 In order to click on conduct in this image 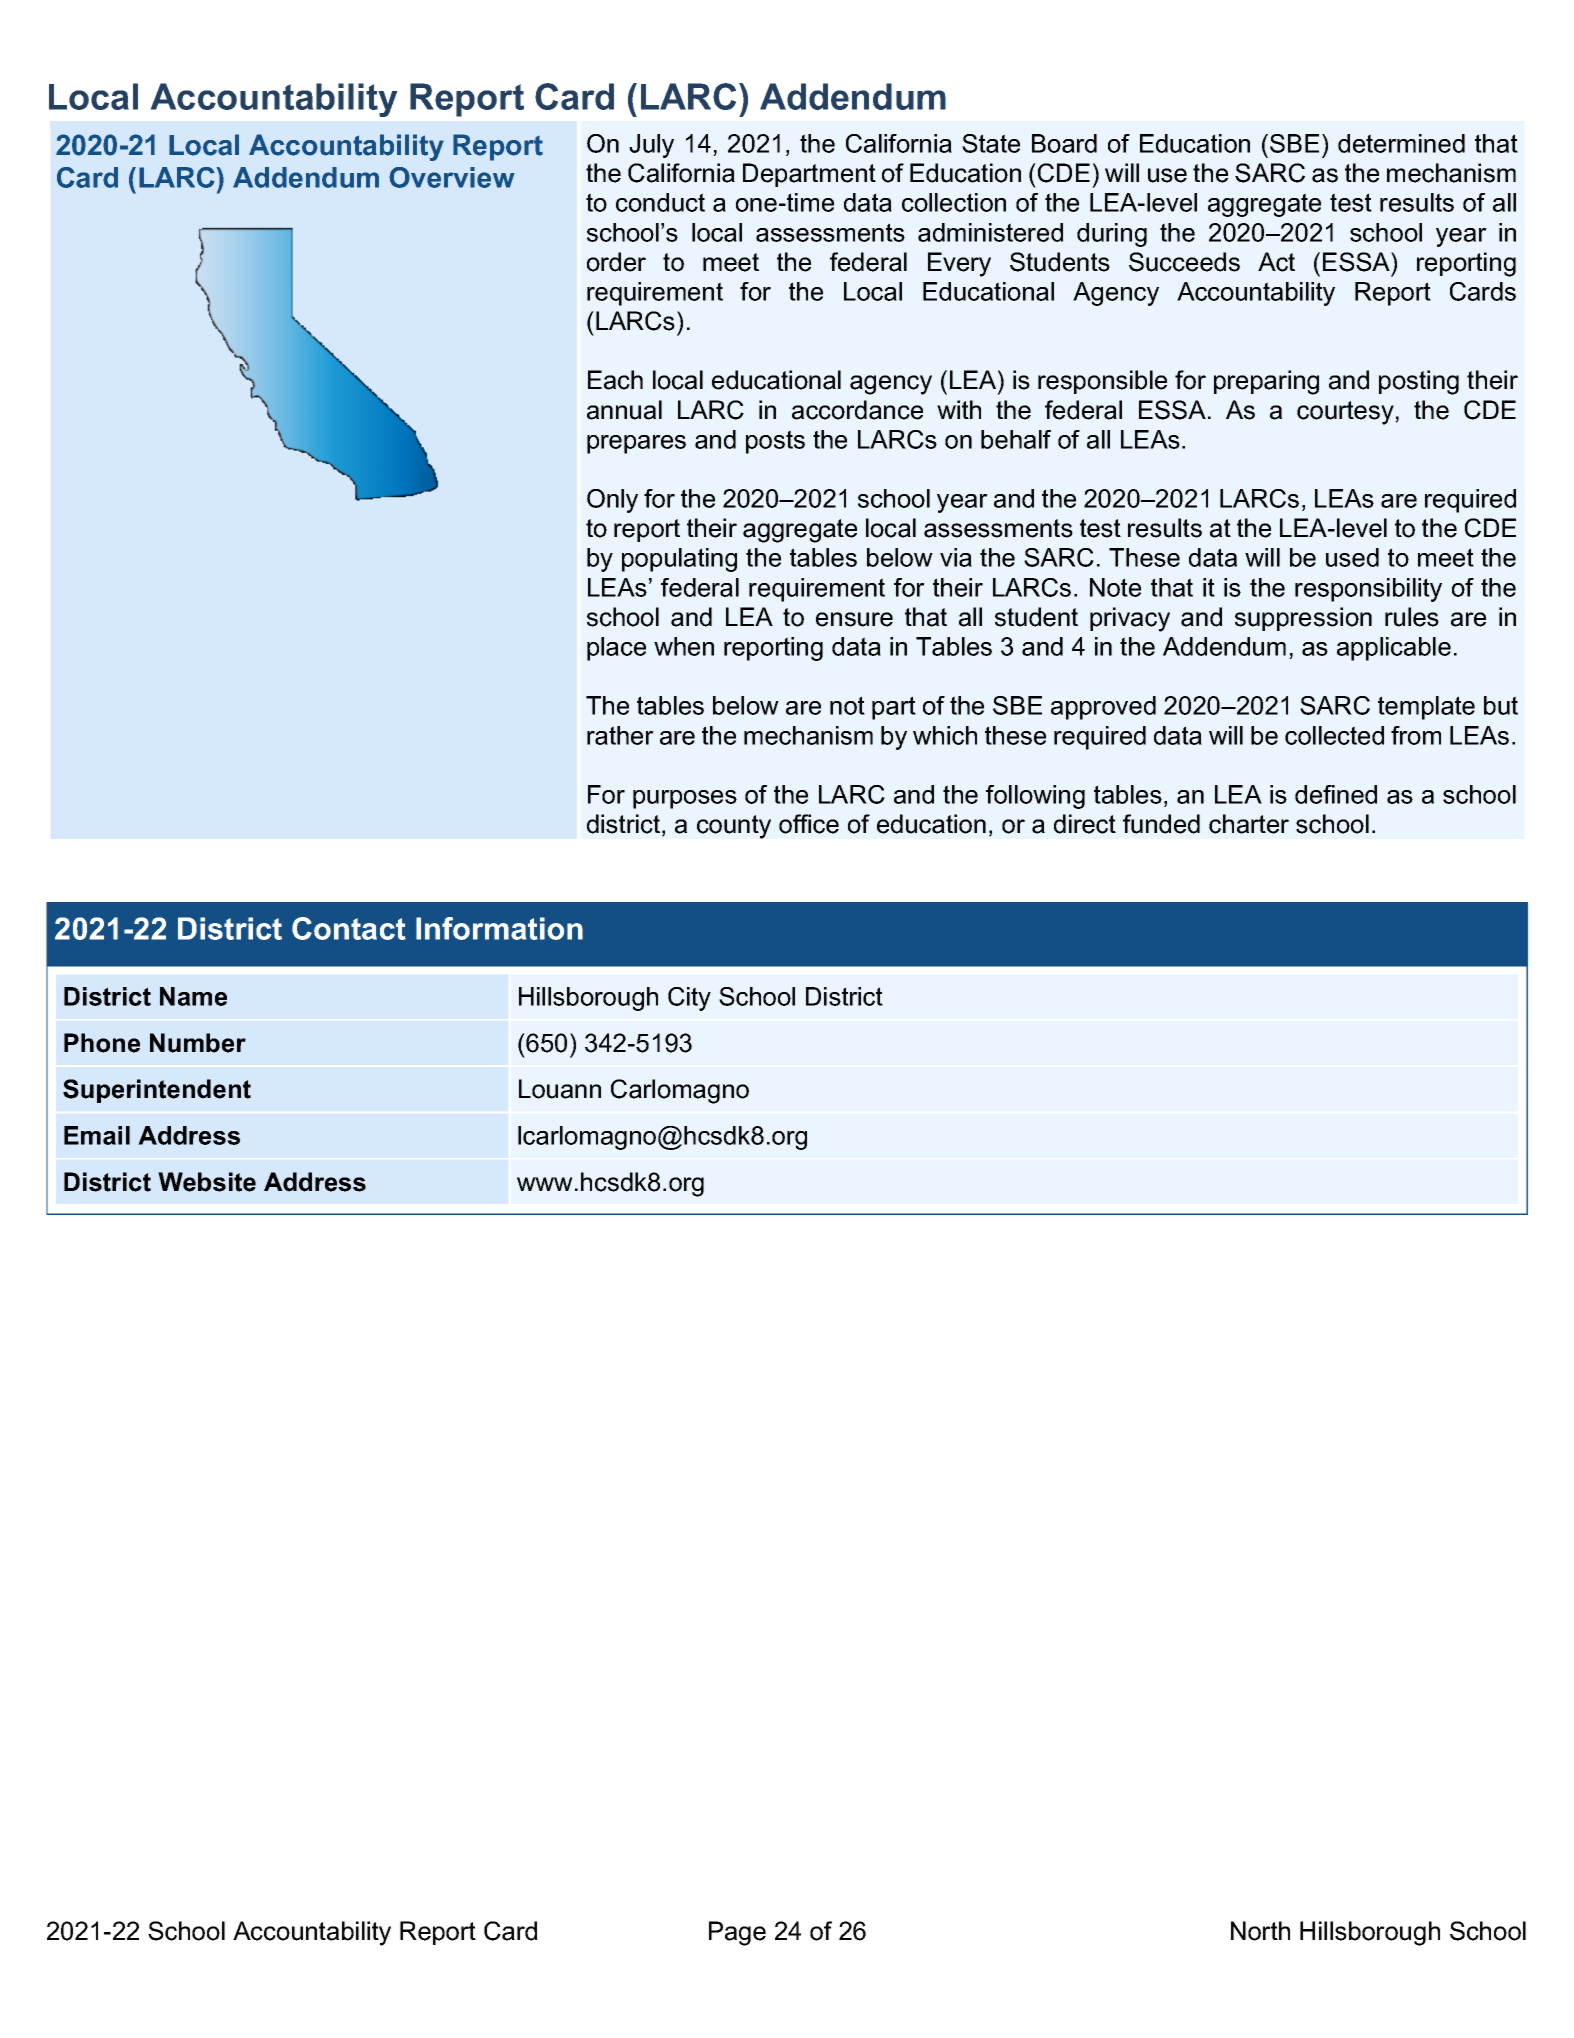, I will do `click(660, 202)`.
